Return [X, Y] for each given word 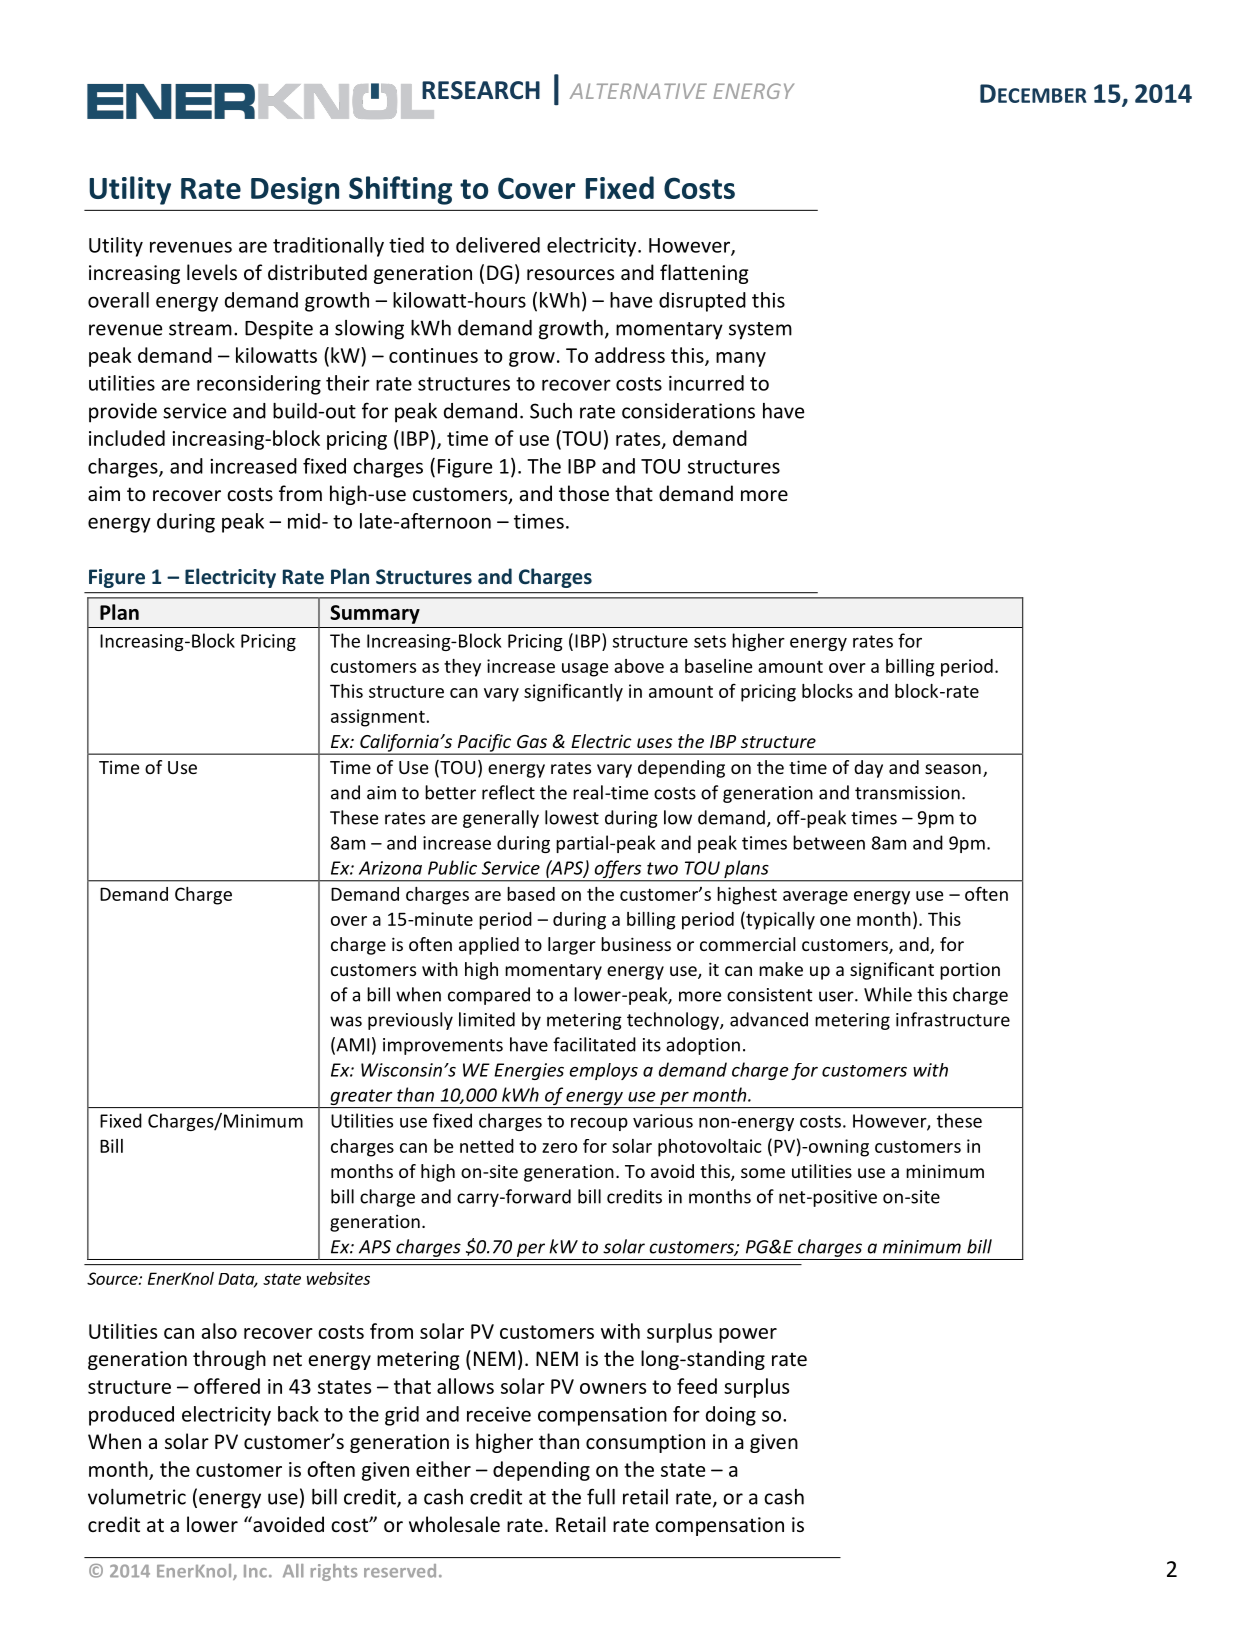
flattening [704, 274]
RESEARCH [481, 90]
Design [295, 191]
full [601, 1496]
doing [731, 1416]
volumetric [137, 1497]
